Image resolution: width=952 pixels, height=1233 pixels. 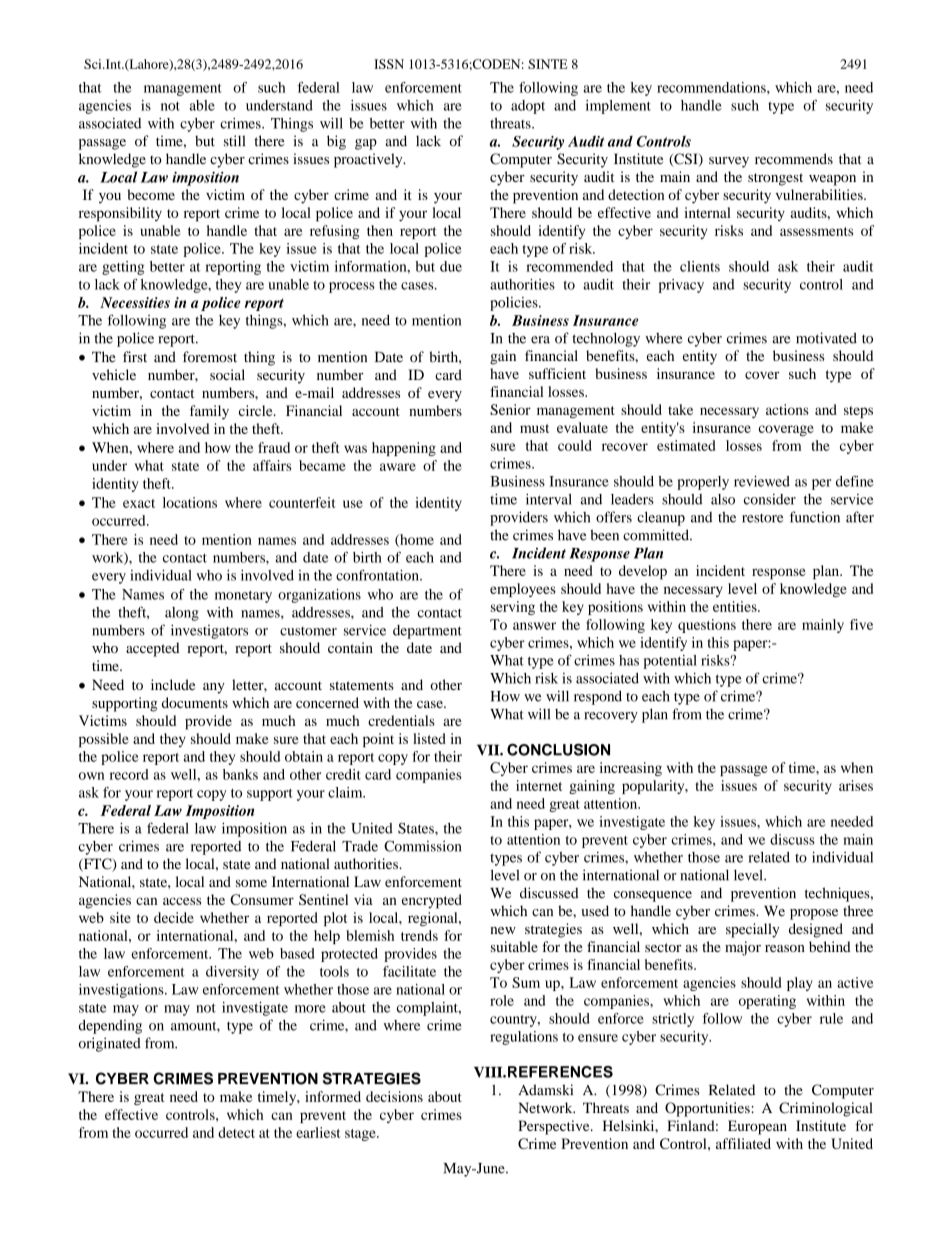 What do you see at coordinates (234, 141) in the screenshot?
I see `still` at bounding box center [234, 141].
